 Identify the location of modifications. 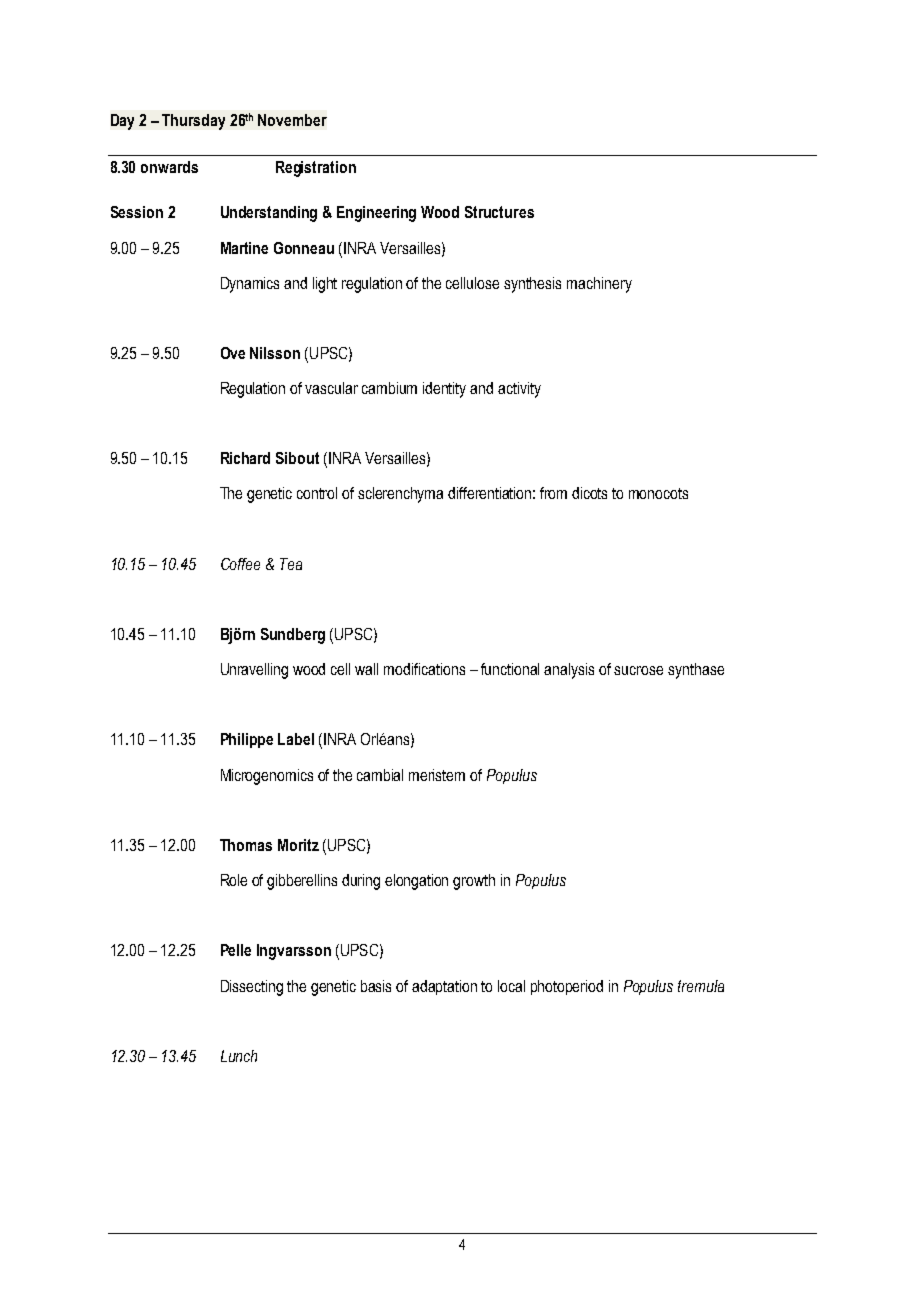
(424, 669).
